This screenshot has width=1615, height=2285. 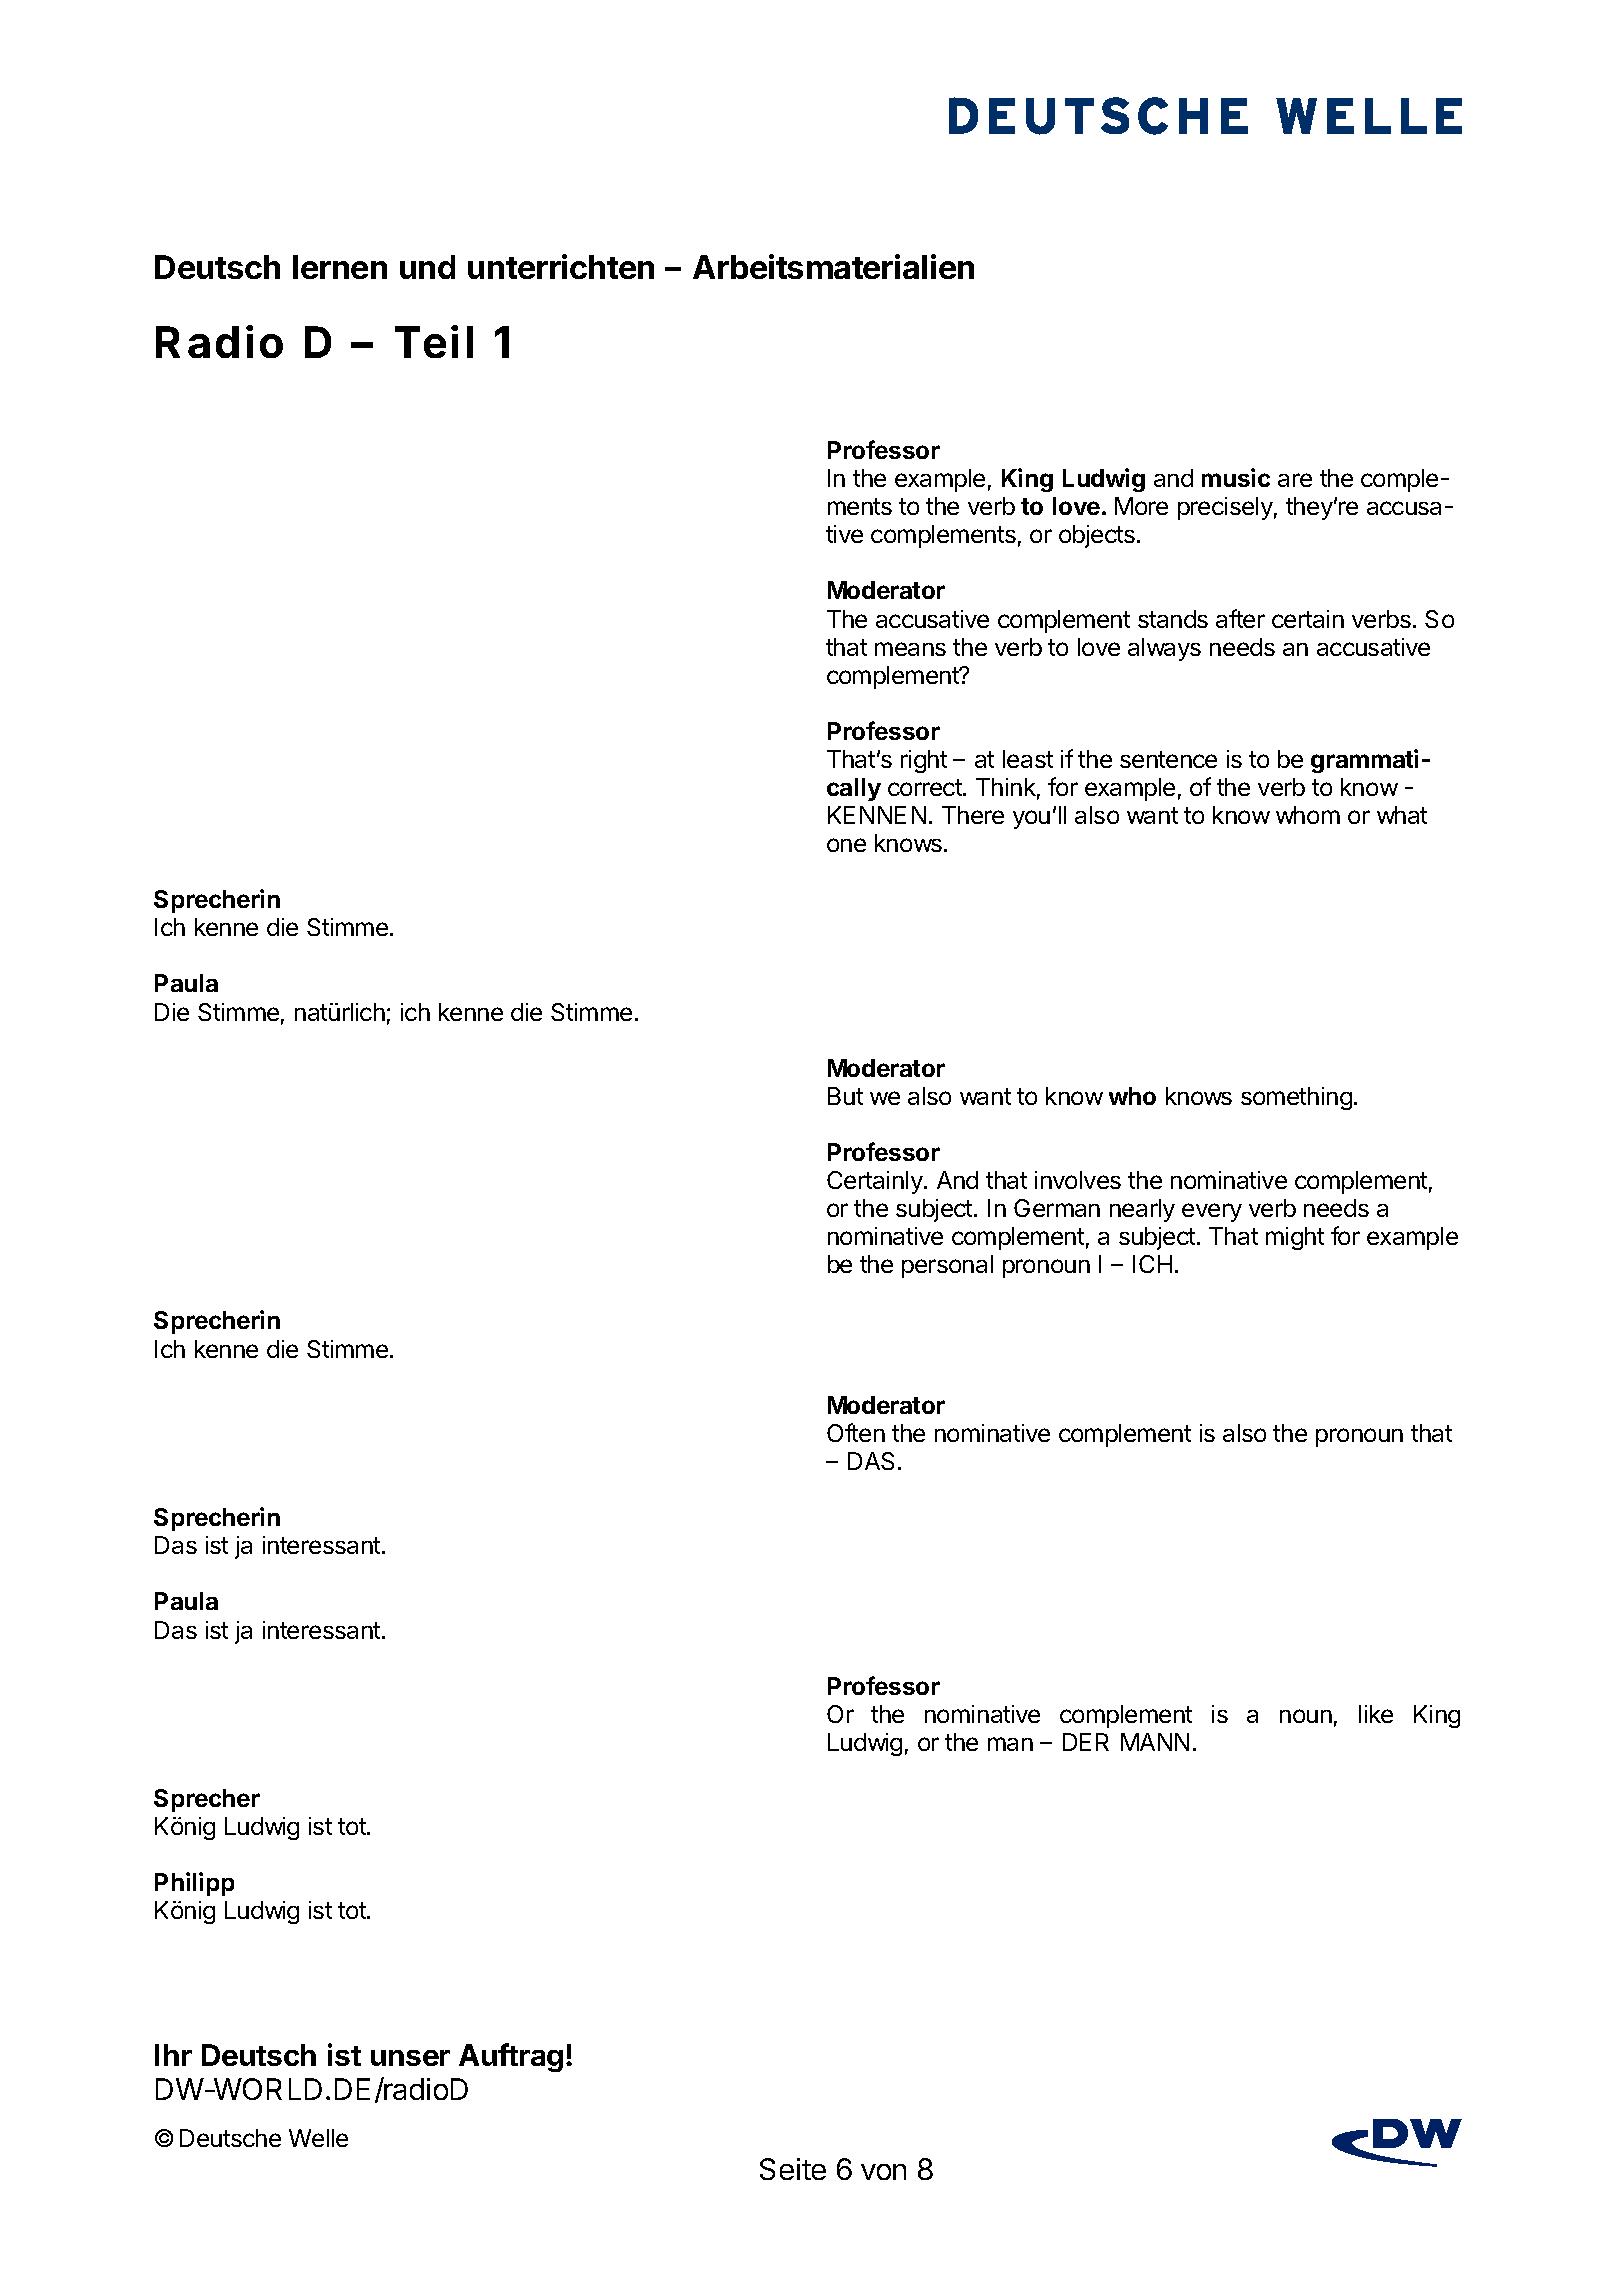 What do you see at coordinates (318, 2138) in the screenshot?
I see `Welle` at bounding box center [318, 2138].
